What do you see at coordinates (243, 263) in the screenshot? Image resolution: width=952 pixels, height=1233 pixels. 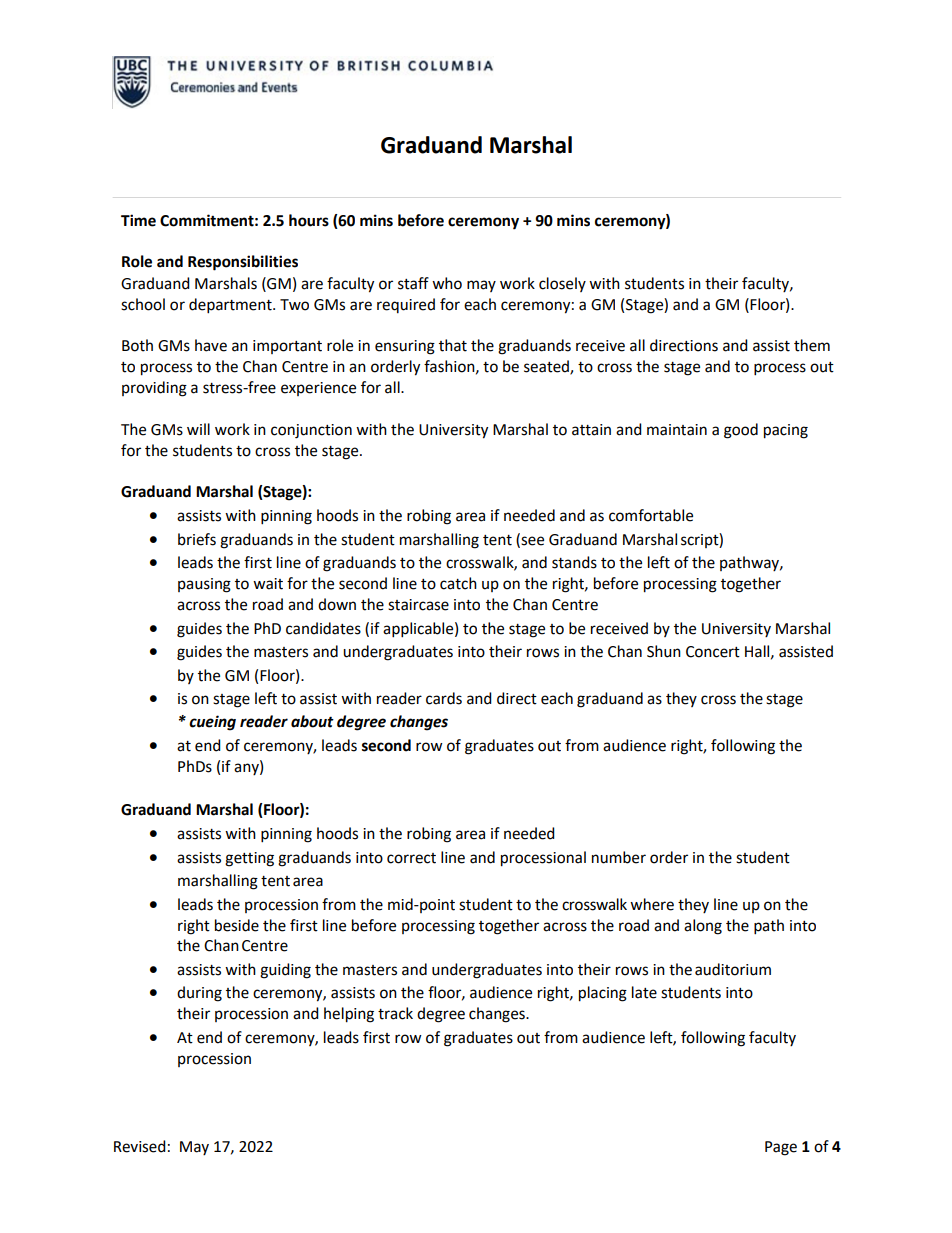 I see `Responsibilities` at bounding box center [243, 263].
